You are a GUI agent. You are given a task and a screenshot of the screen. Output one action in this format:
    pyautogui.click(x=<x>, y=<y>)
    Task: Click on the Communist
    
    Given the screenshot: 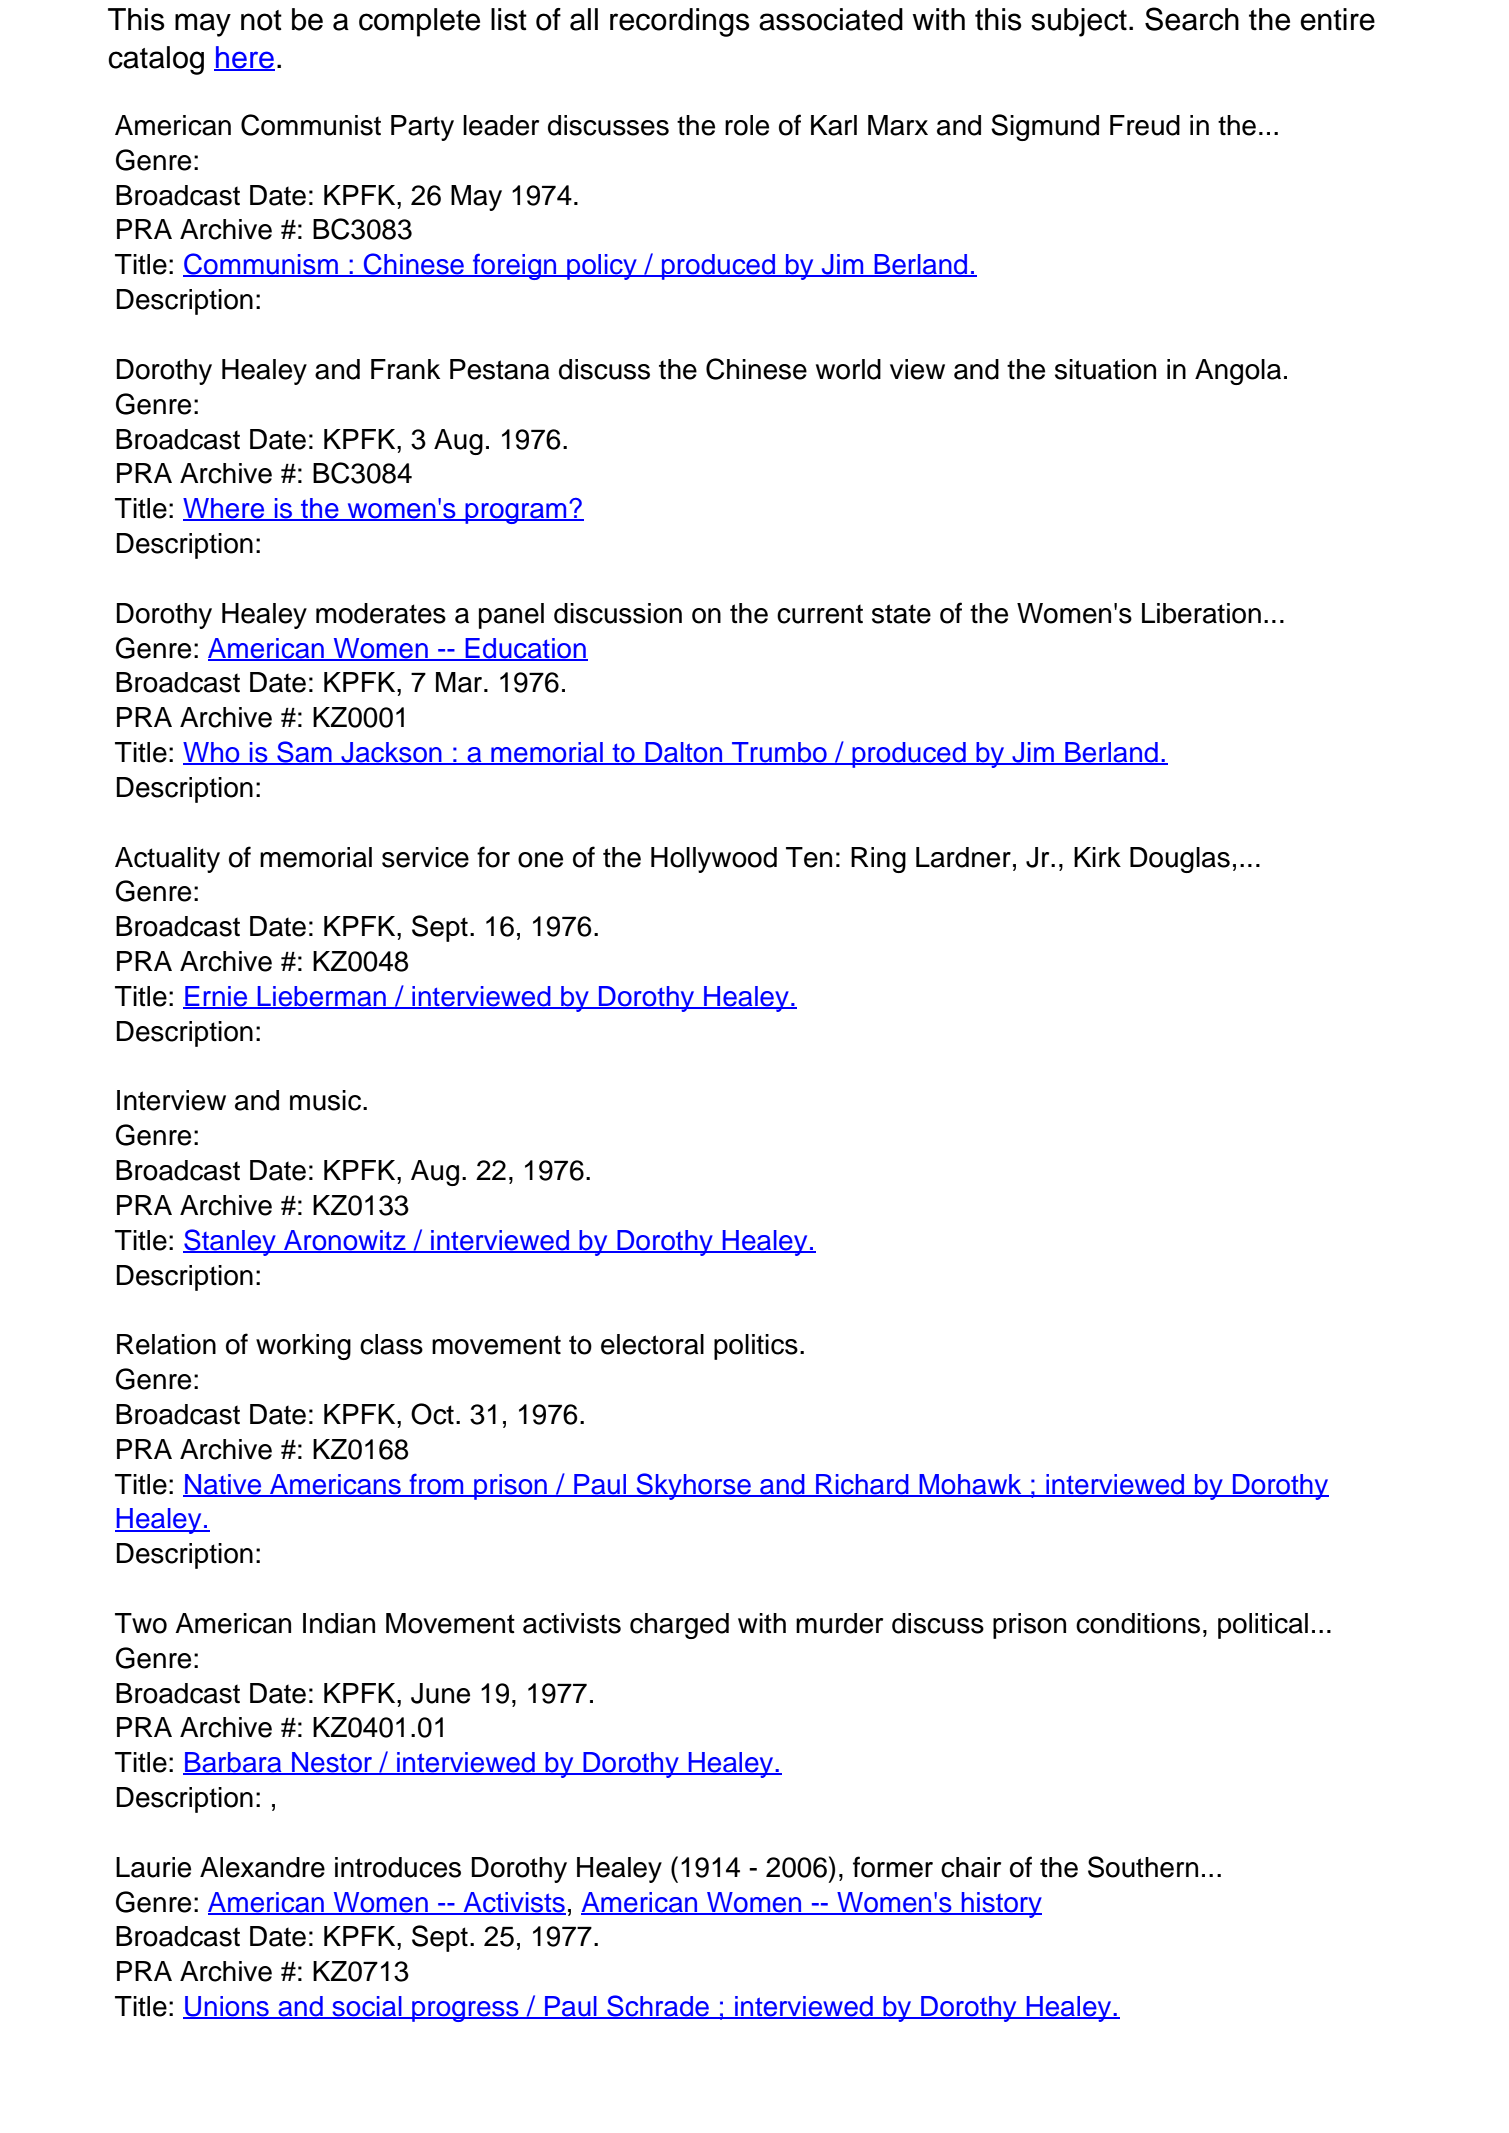 What is the action you would take?
    pyautogui.click(x=311, y=125)
